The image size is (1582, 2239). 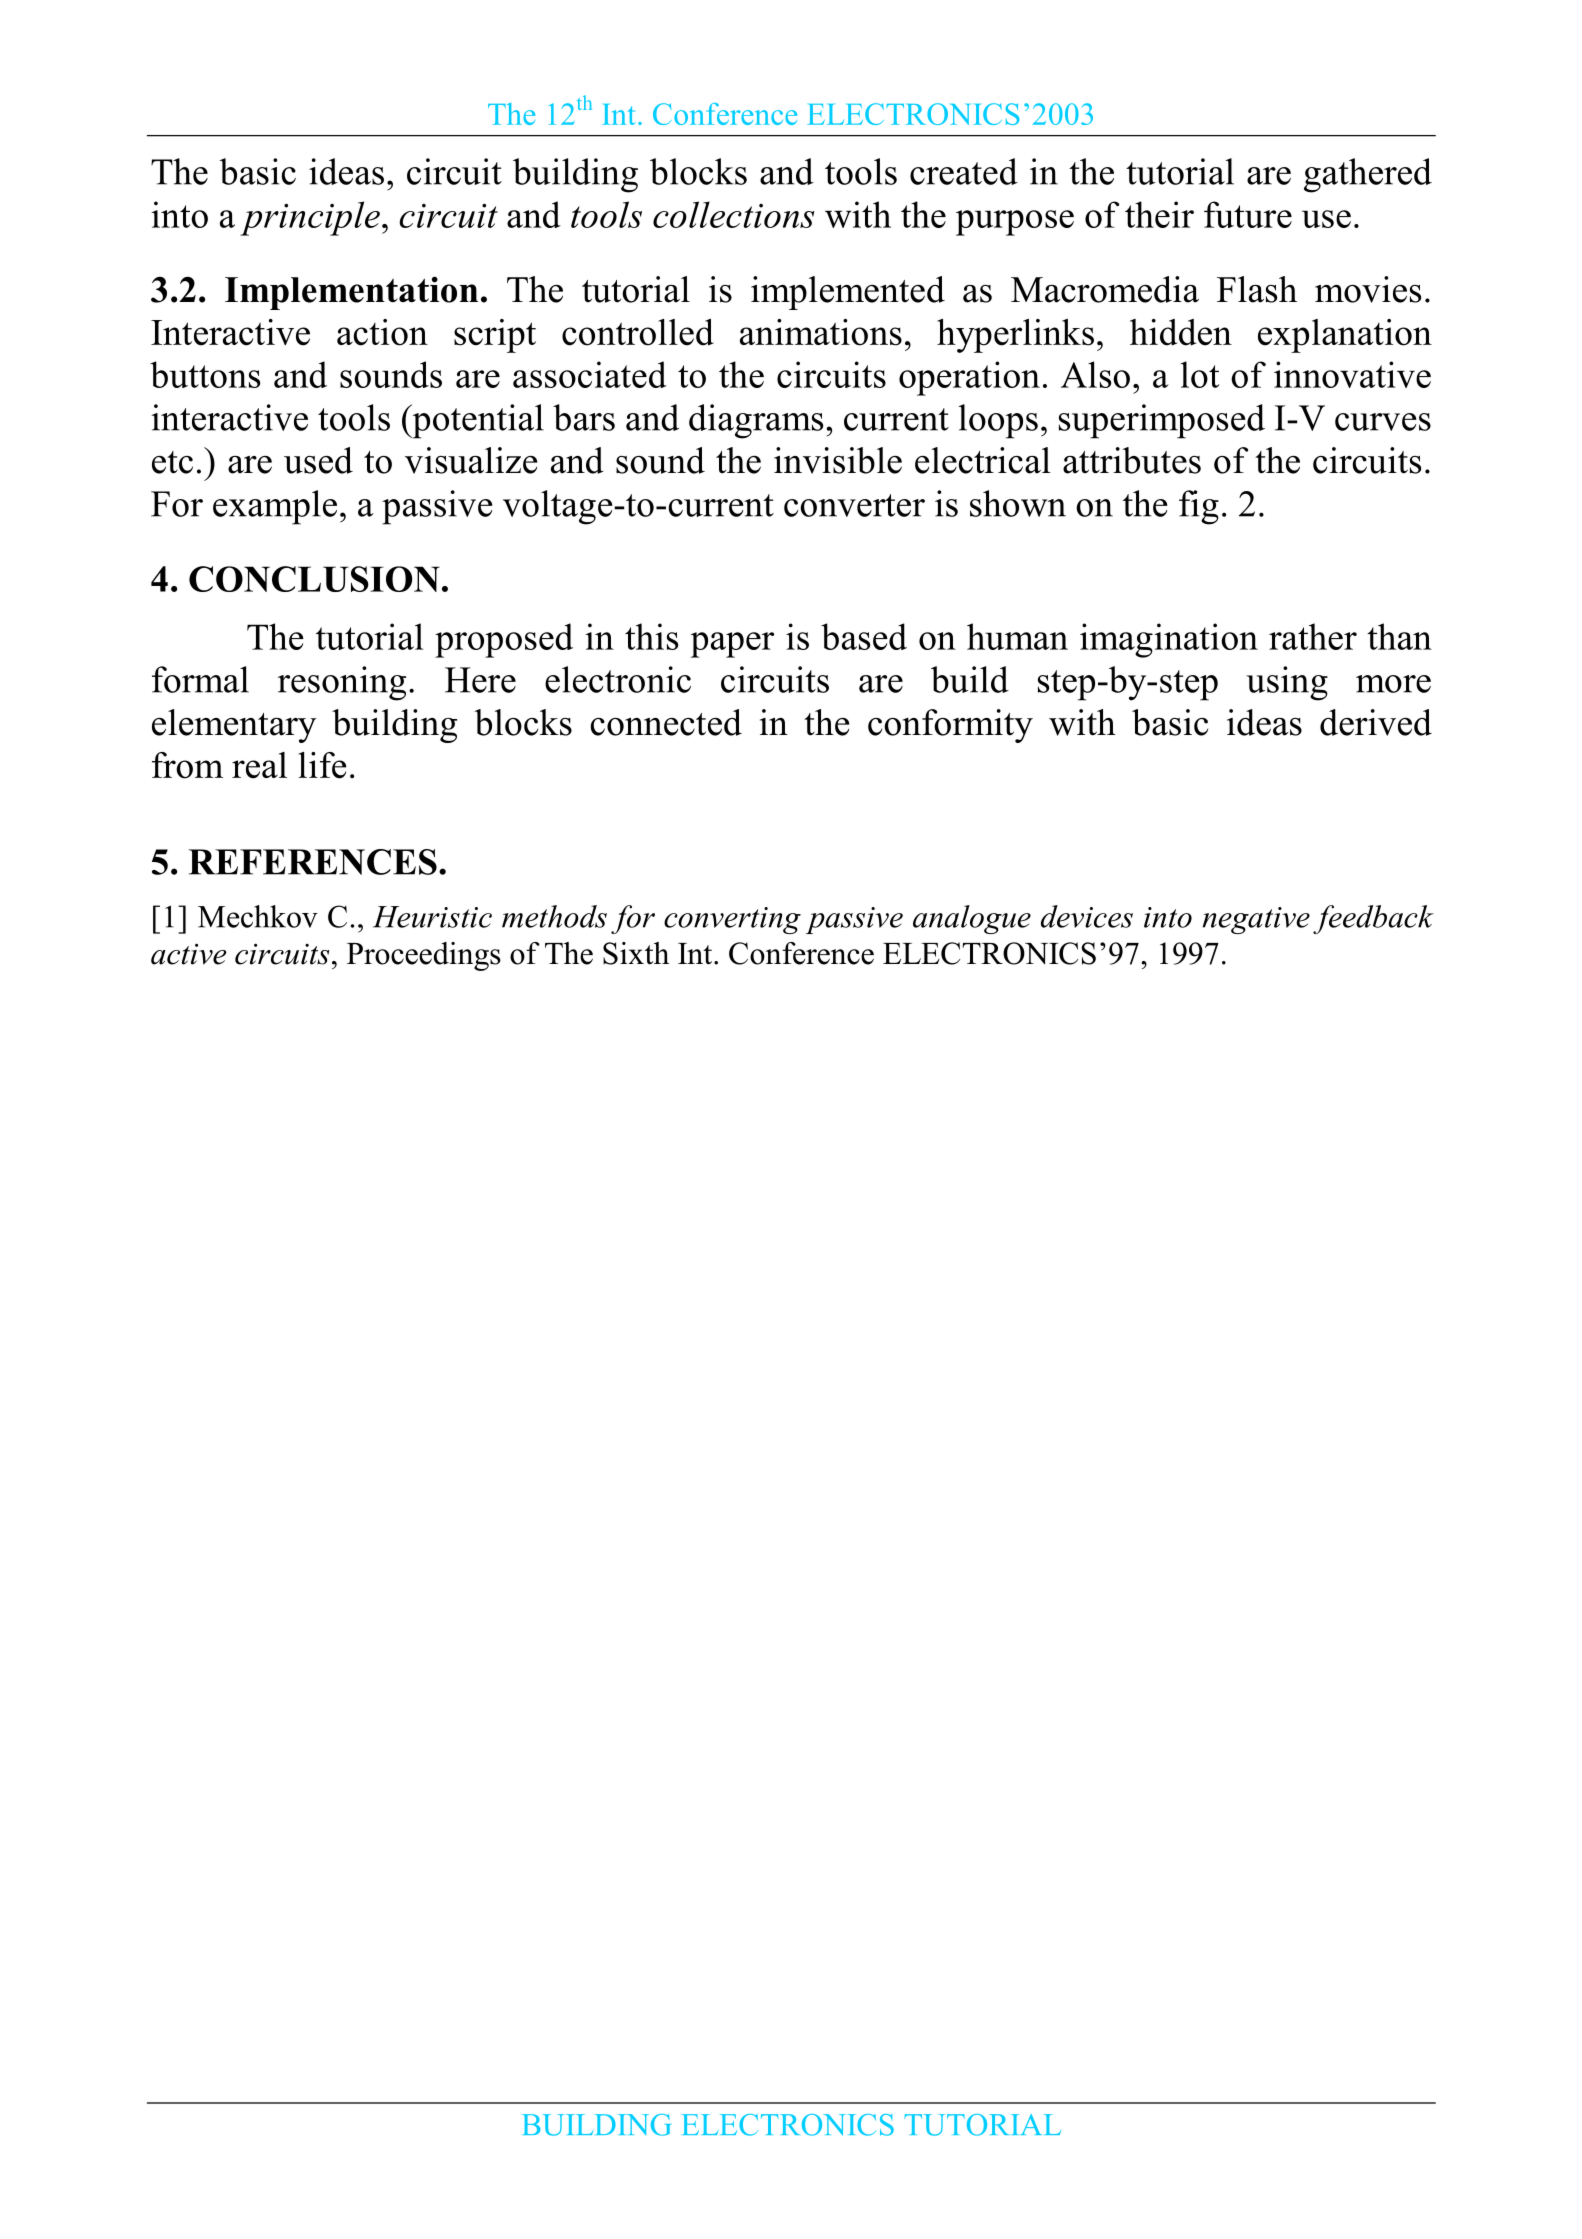 I want to click on formal, so click(x=200, y=679).
